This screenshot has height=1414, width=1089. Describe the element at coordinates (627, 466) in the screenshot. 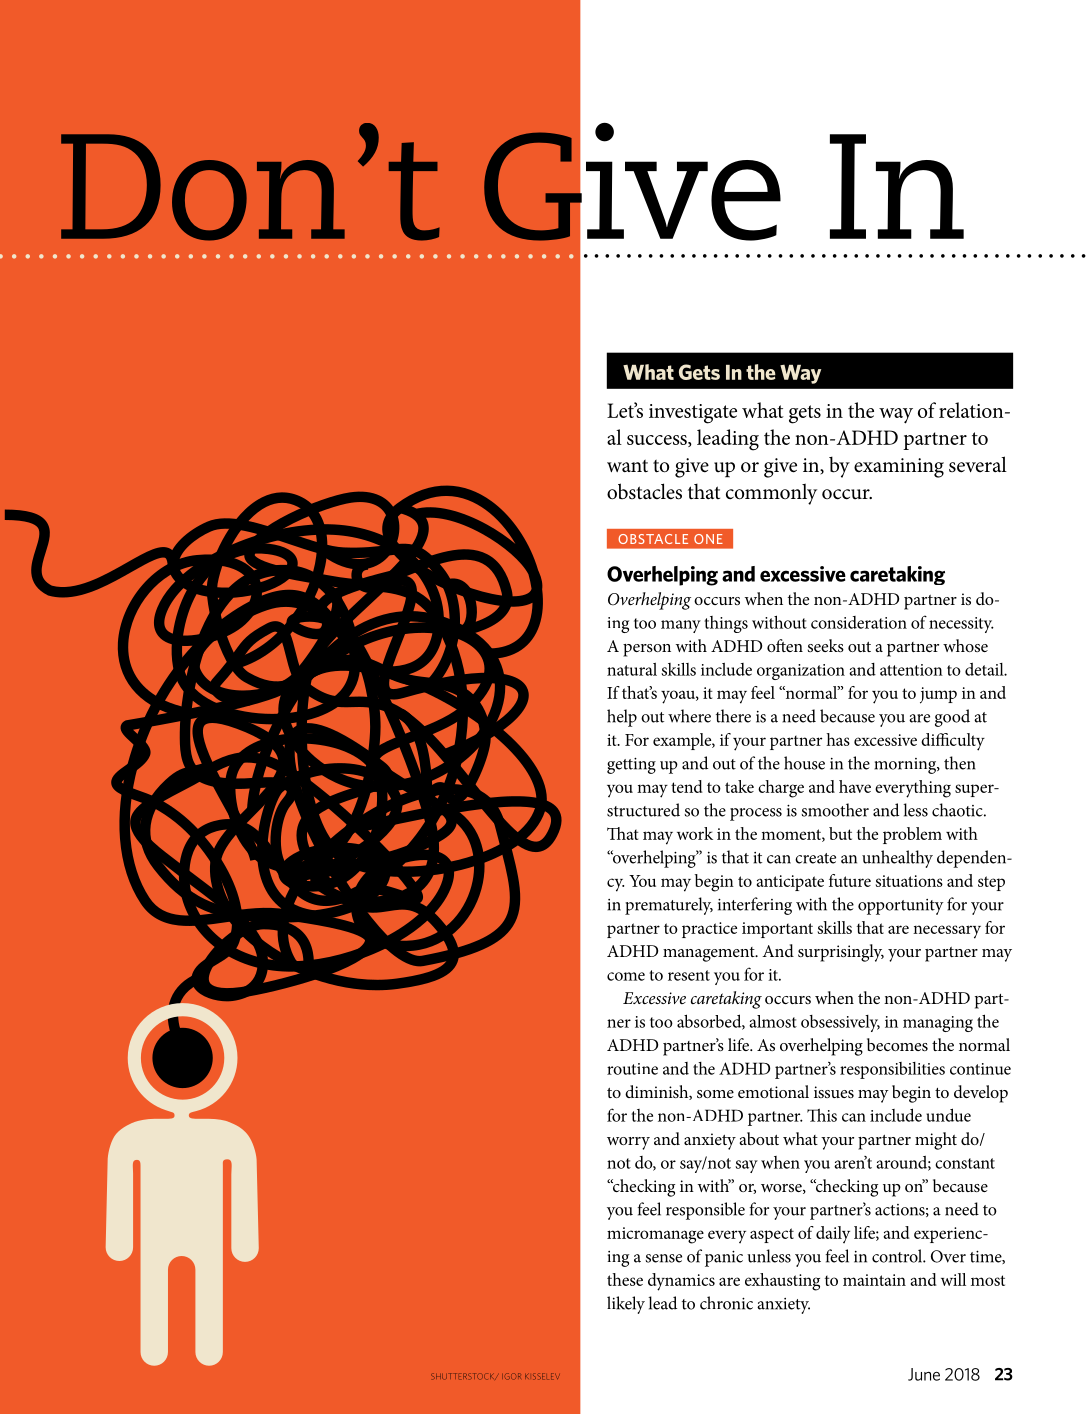

I see `want` at that location.
